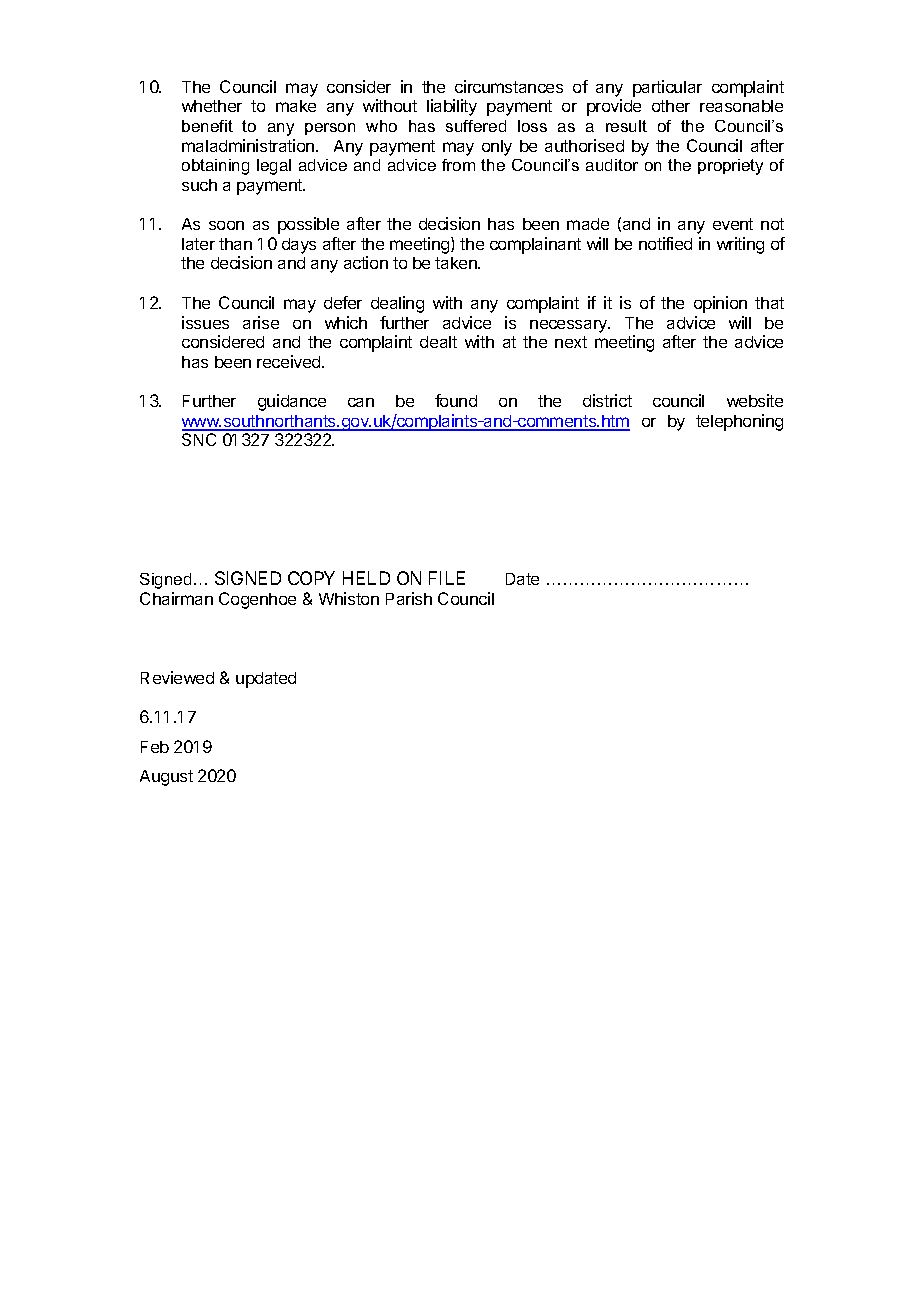 This page has height=1308, width=924. Describe the element at coordinates (212, 106) in the page. I see `whether` at that location.
